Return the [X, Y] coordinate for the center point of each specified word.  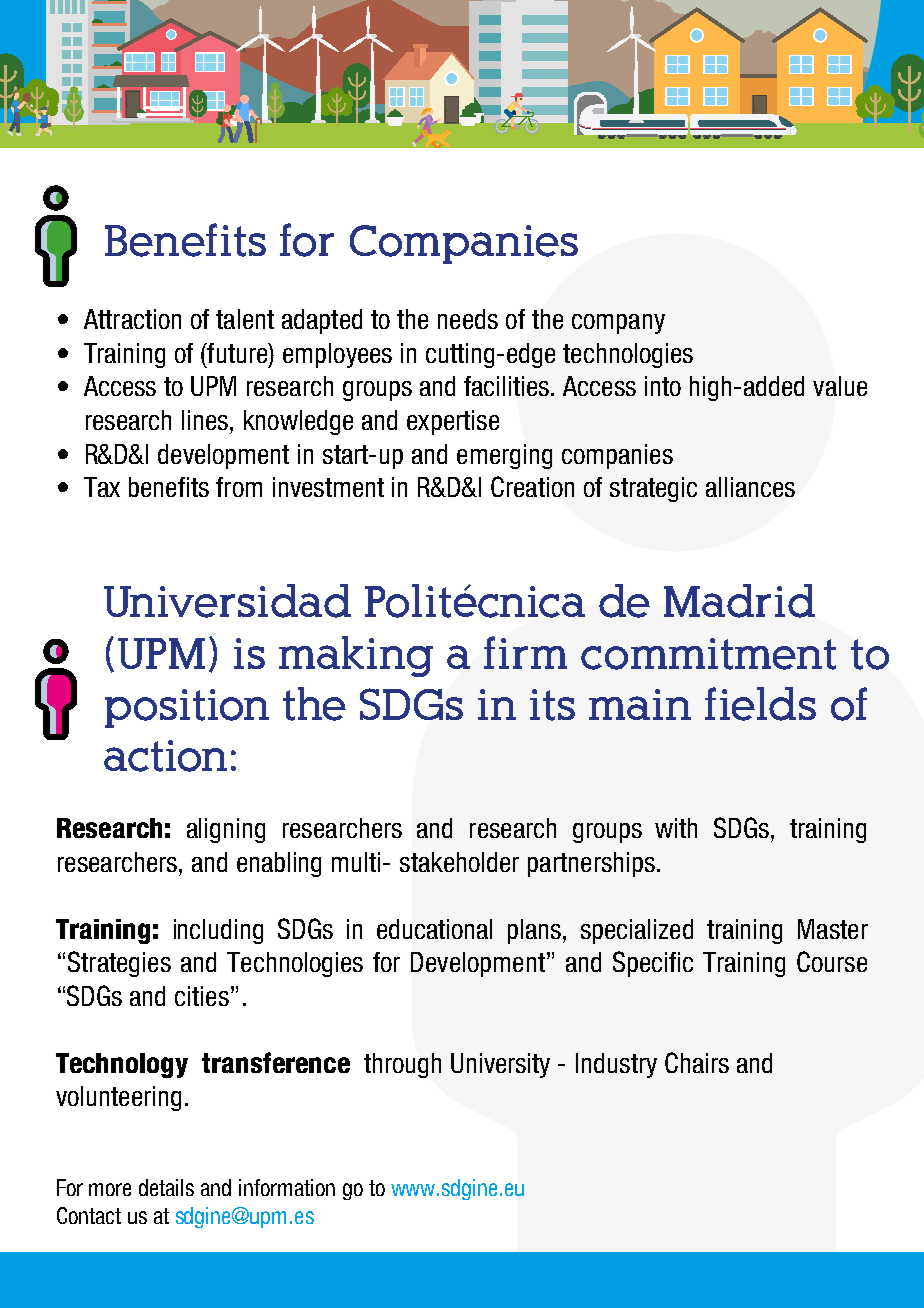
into [663, 386]
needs [468, 319]
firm [525, 652]
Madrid [739, 601]
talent [245, 319]
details [166, 1187]
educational [434, 929]
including [218, 931]
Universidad [227, 601]
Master [833, 929]
